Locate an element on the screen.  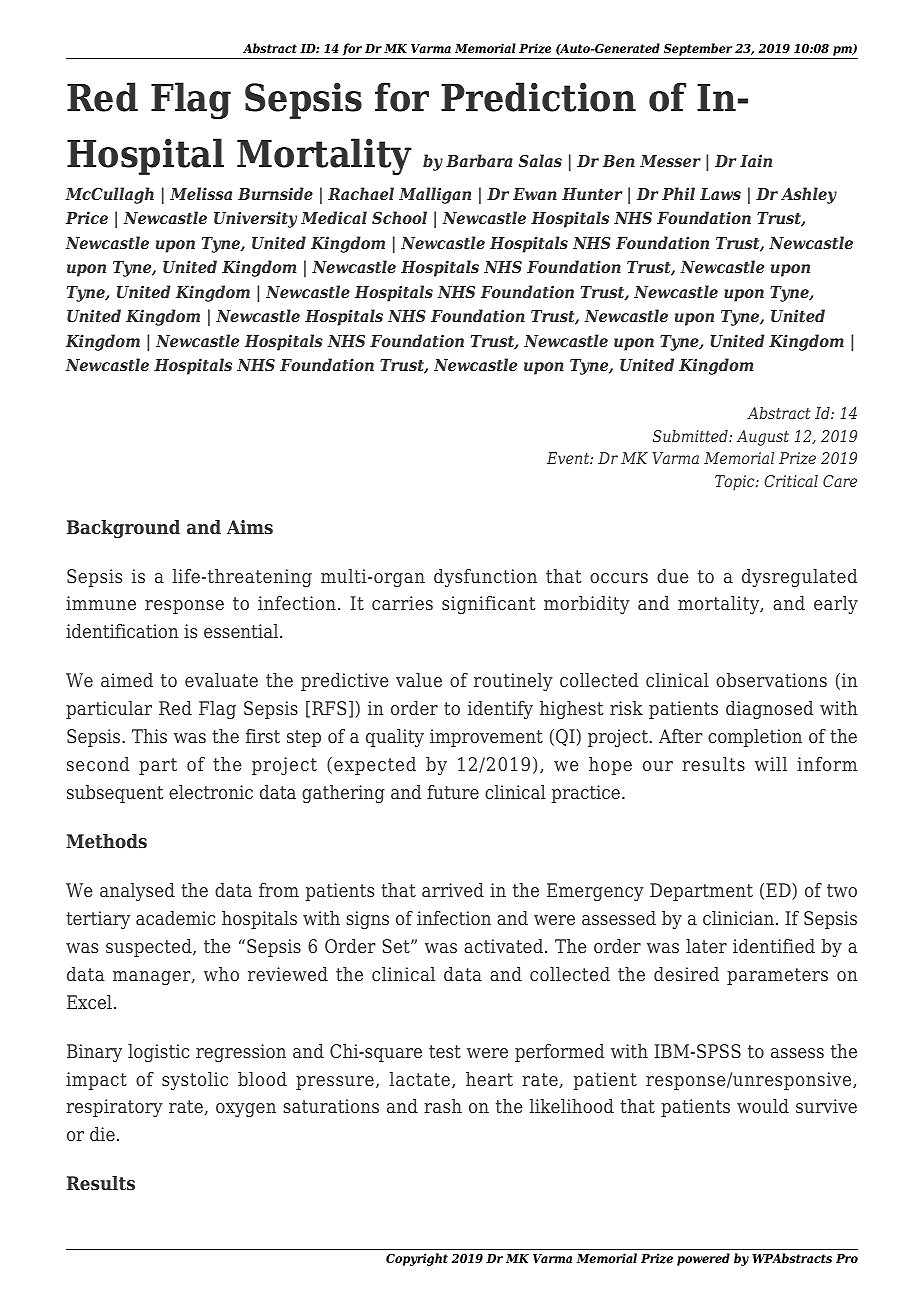
Prediction is located at coordinates (538, 97).
